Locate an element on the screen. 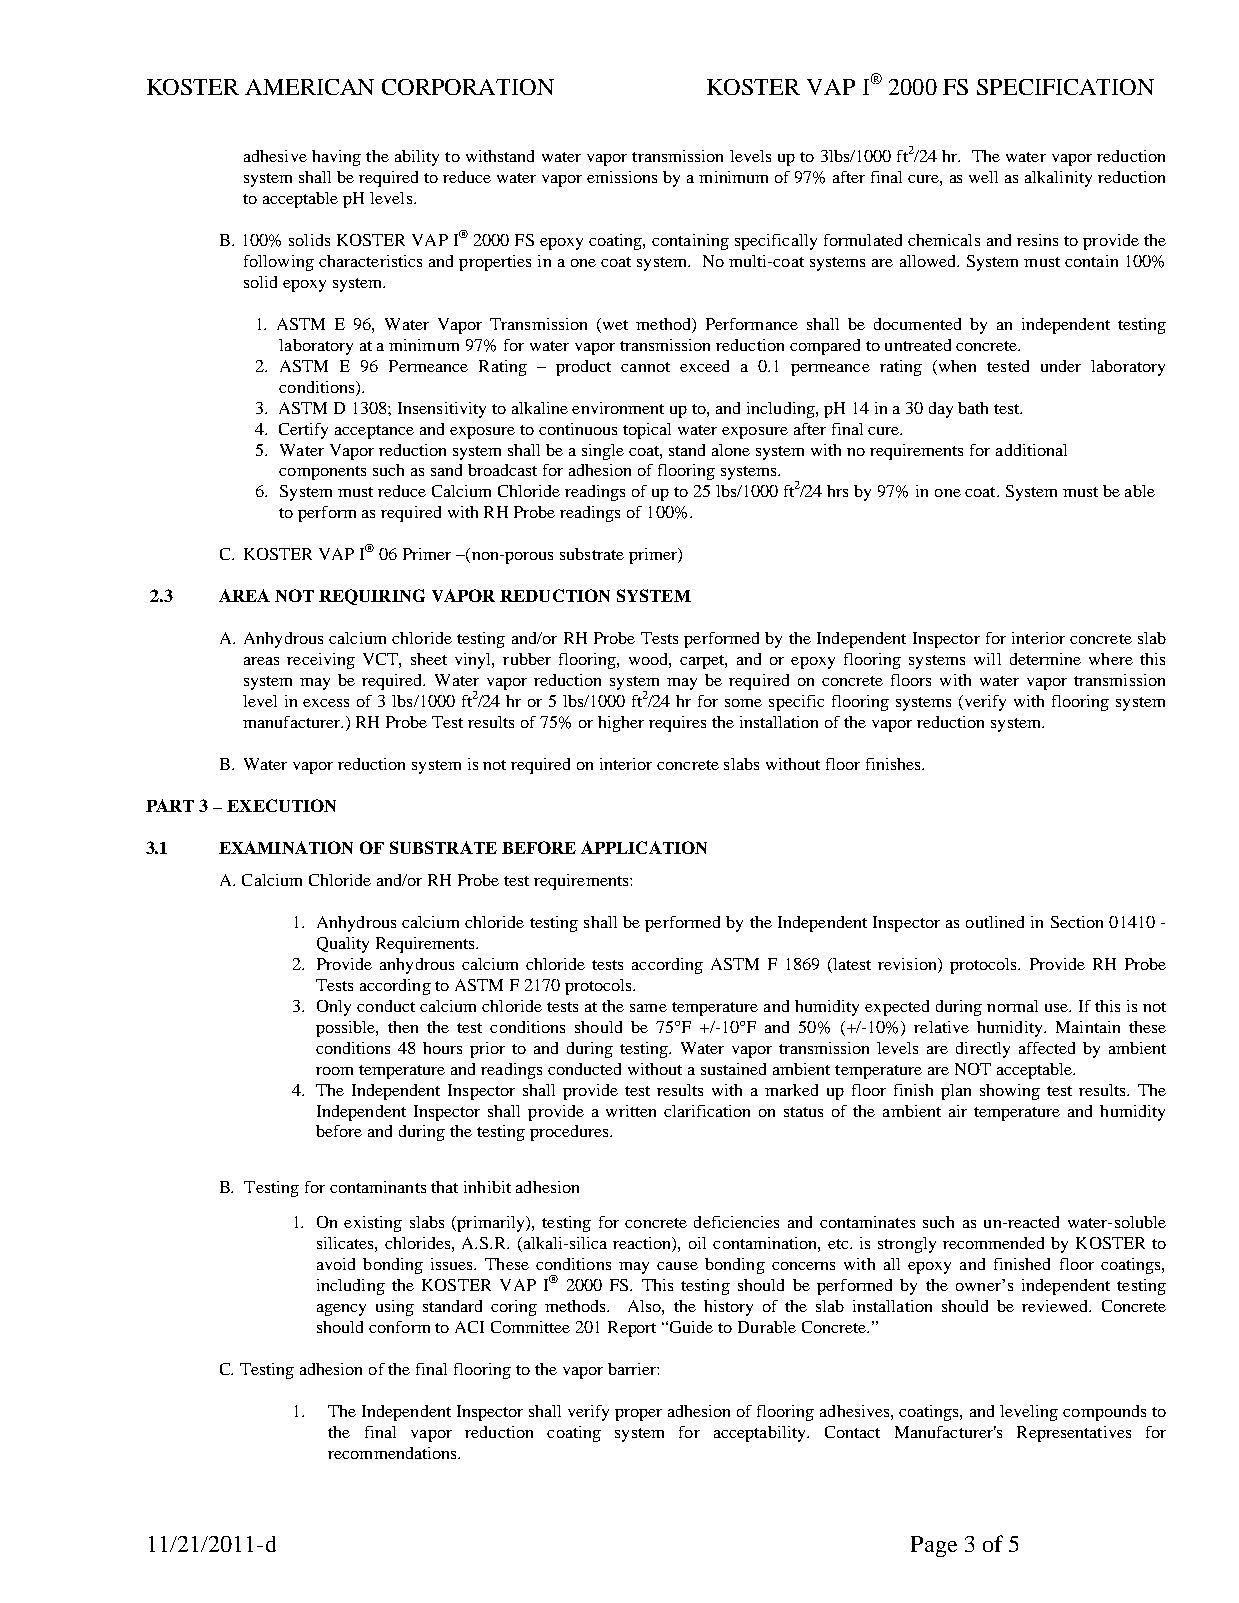 This screenshot has width=1239, height=1603. EXECUTION is located at coordinates (281, 805).
